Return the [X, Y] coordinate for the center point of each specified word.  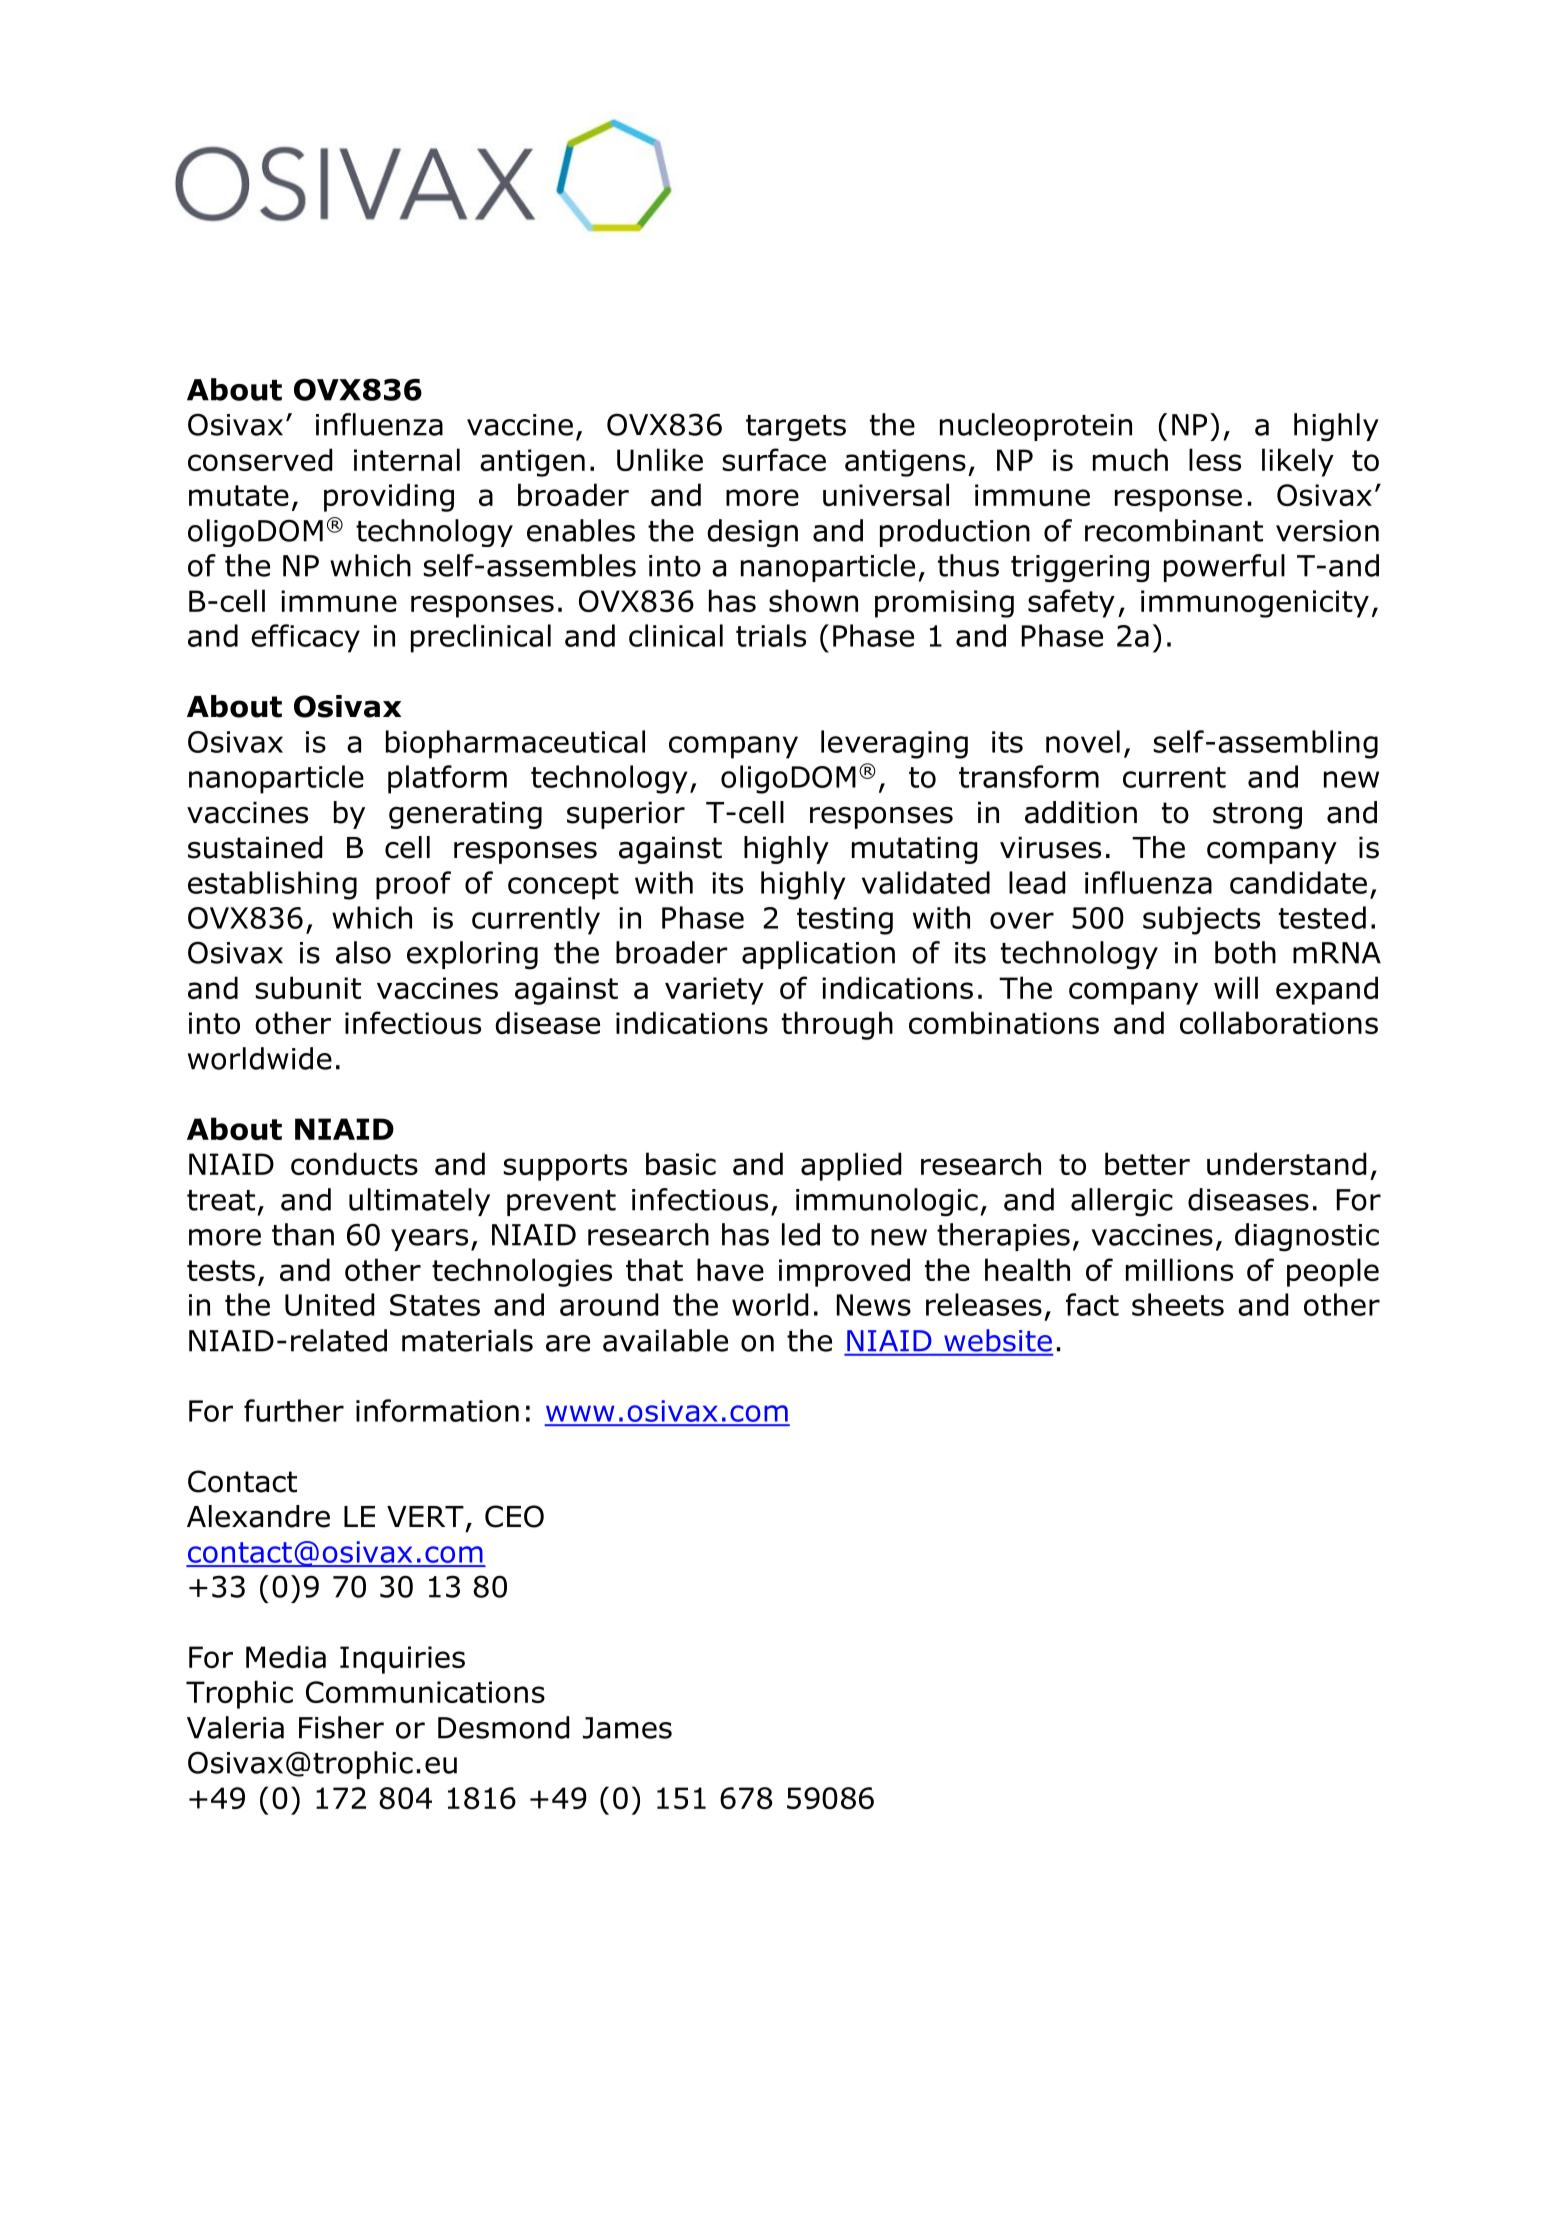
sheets [1178, 1304]
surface [774, 459]
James [627, 1728]
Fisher [341, 1727]
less [1215, 459]
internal [407, 459]
